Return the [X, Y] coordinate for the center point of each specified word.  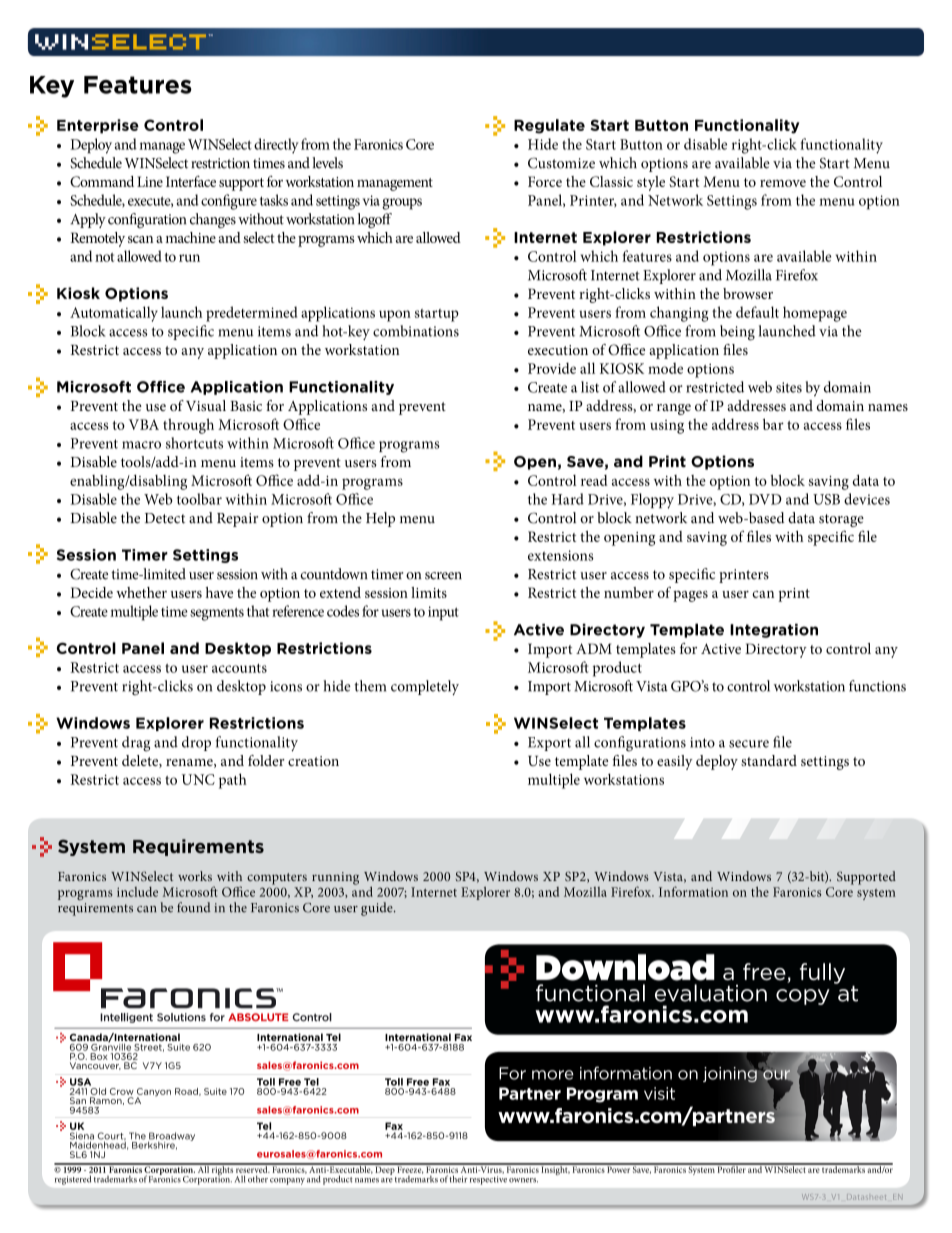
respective [488, 1180]
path [233, 781]
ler [741, 1168]
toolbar [199, 499]
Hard [567, 499]
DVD [765, 499]
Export [549, 744]
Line [150, 181]
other [258, 1179]
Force [545, 181]
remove [783, 183]
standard [769, 760]
